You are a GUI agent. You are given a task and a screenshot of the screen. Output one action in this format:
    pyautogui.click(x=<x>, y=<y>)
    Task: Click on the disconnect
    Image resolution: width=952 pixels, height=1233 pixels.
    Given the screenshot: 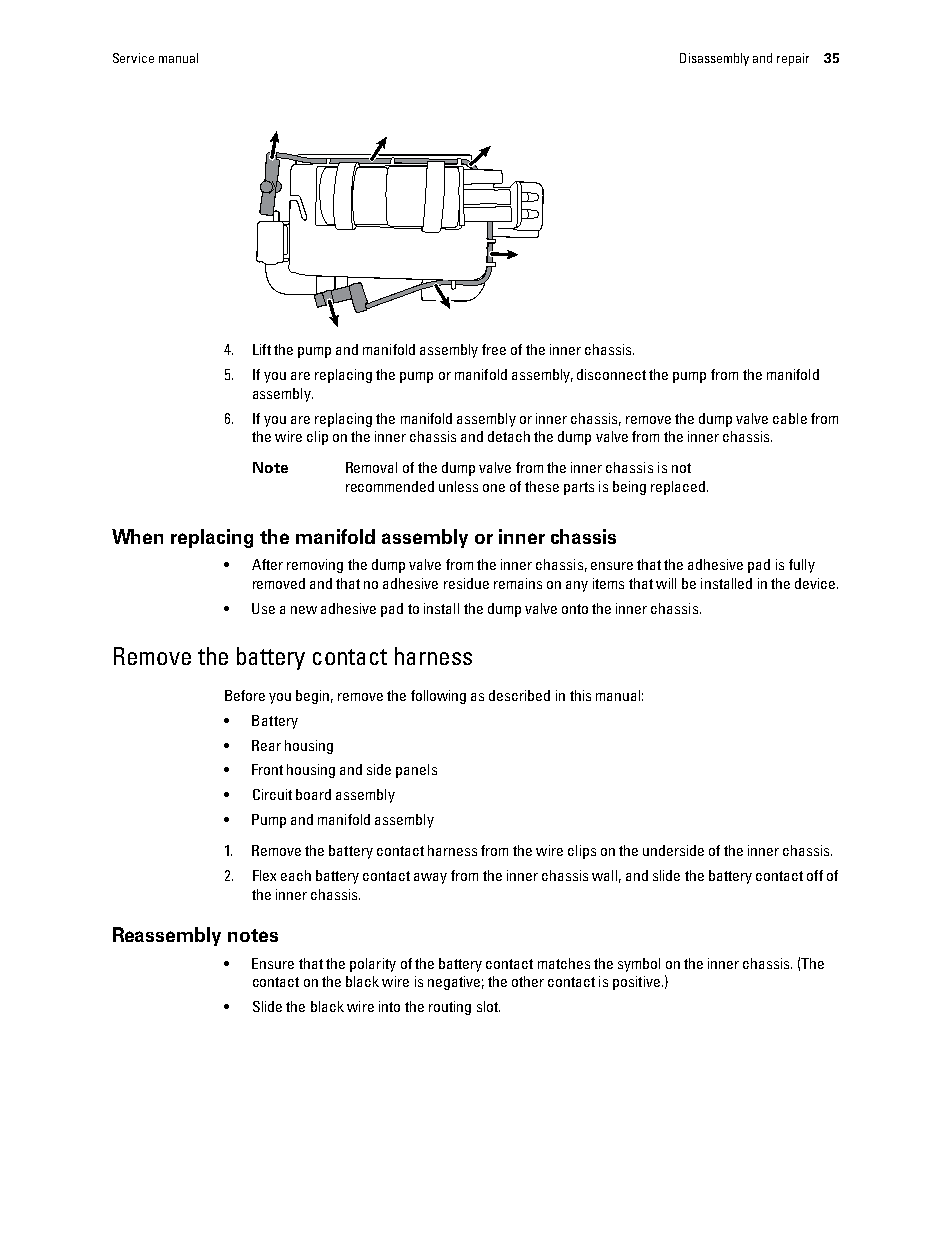 What is the action you would take?
    pyautogui.click(x=611, y=374)
